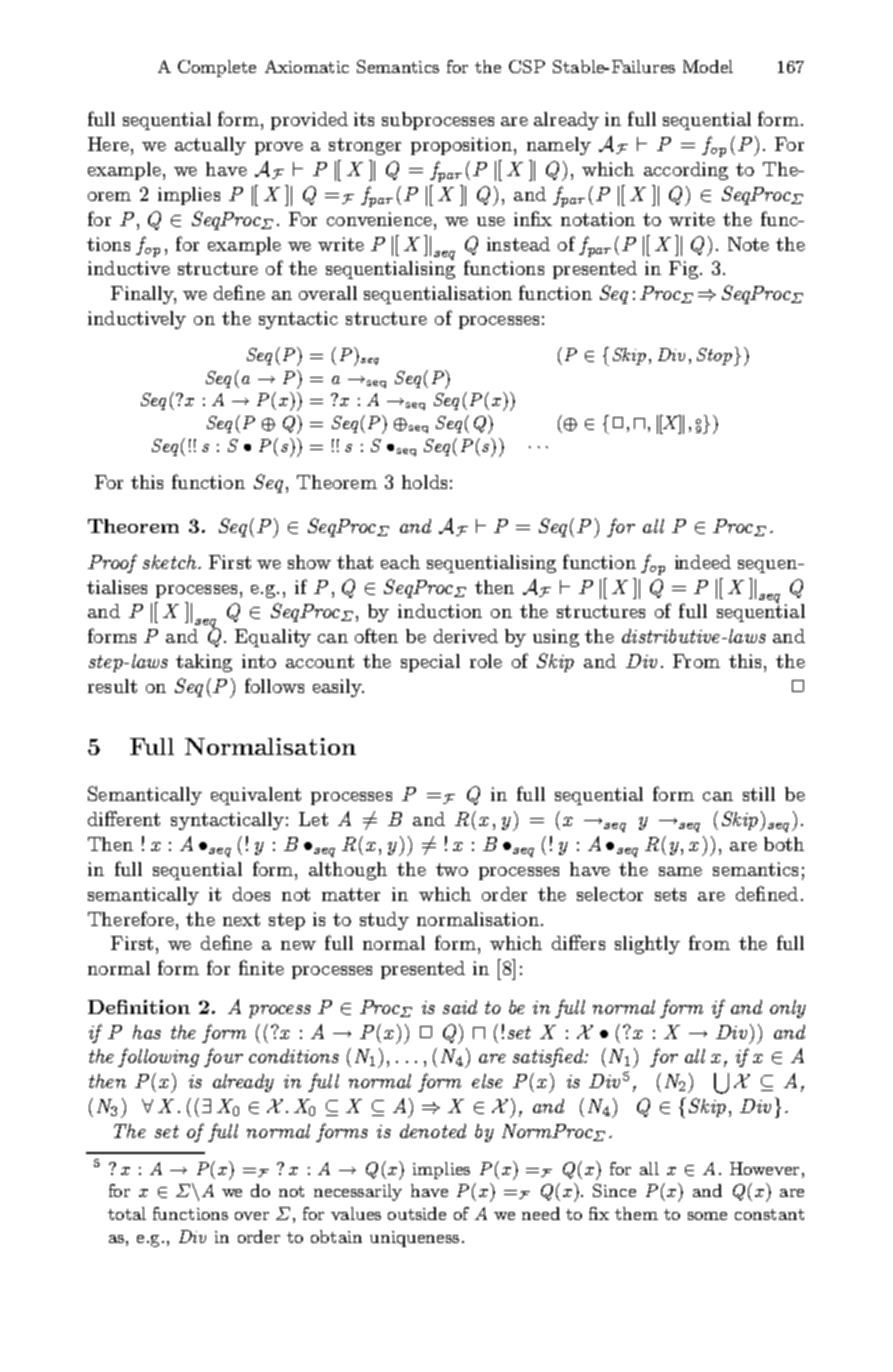 The image size is (893, 1372). Describe the element at coordinates (417, 1213) in the screenshot. I see `outside` at that location.
